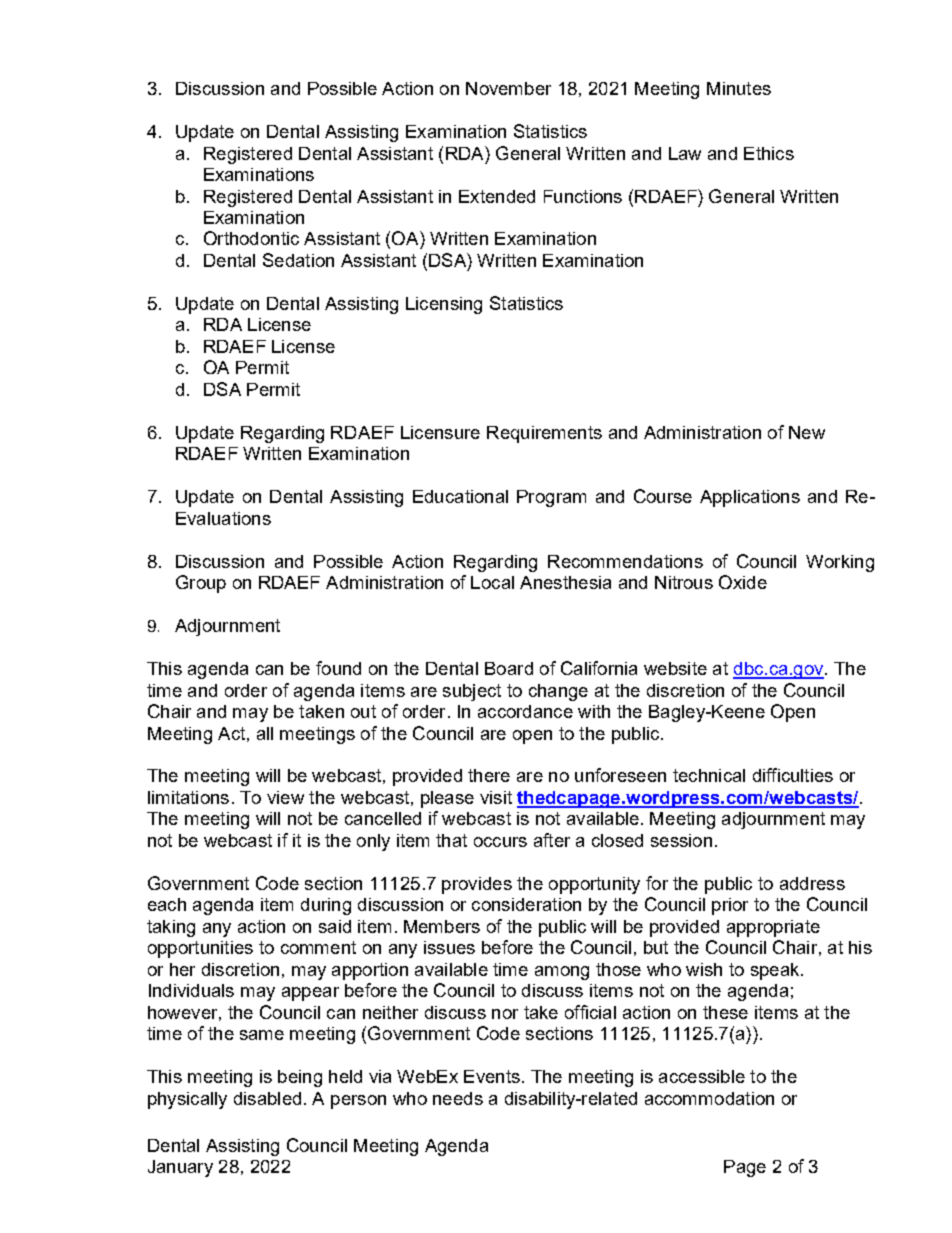 Image resolution: width=952 pixels, height=1233 pixels. I want to click on Orthodontic, so click(251, 238).
